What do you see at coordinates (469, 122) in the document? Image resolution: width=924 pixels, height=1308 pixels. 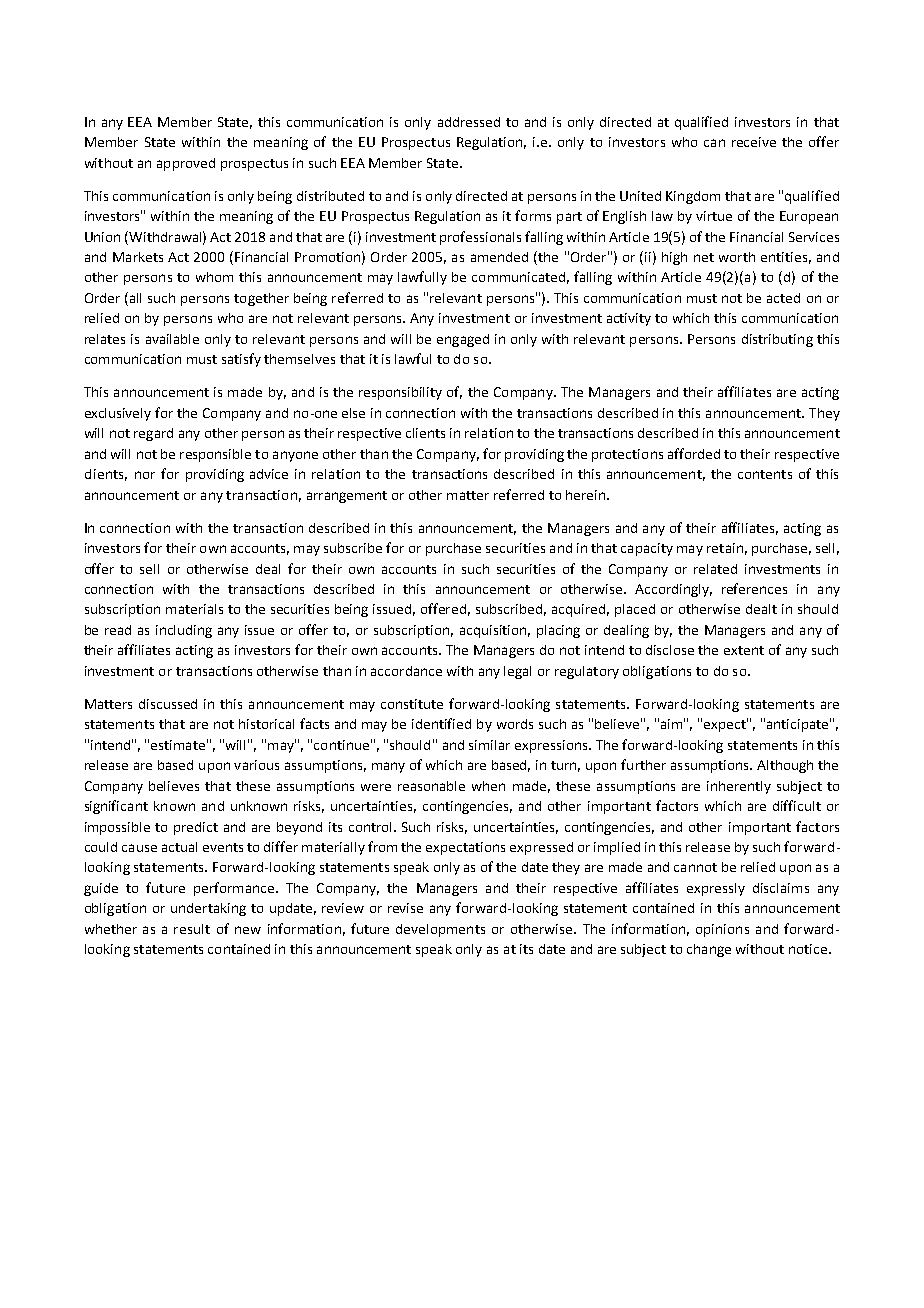 I see `addressed` at bounding box center [469, 122].
